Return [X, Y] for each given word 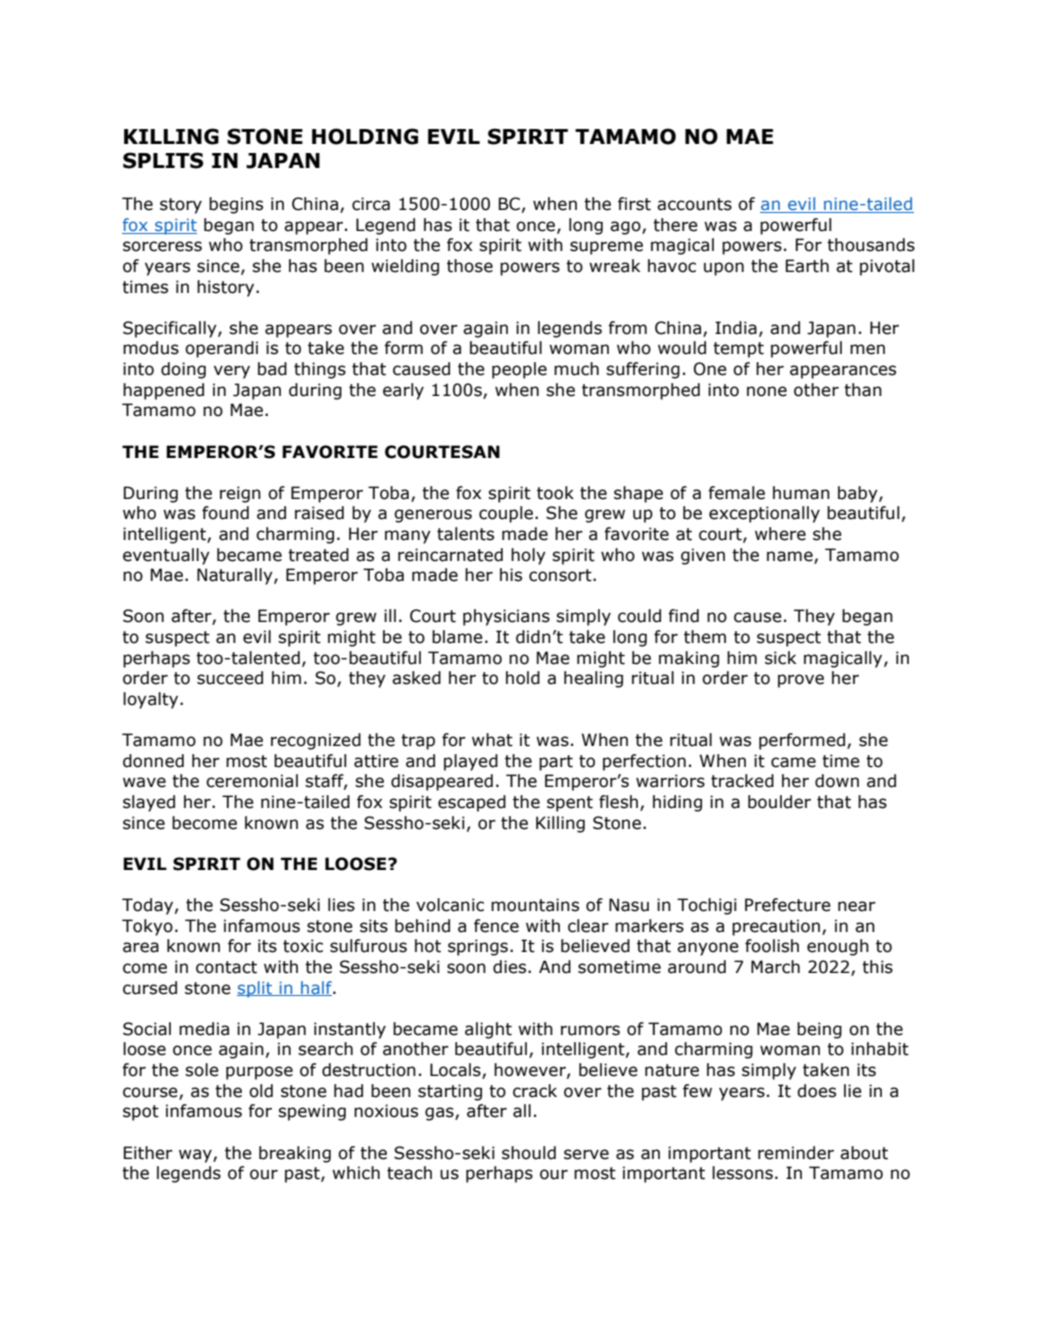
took [555, 493]
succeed [230, 678]
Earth [807, 266]
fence [496, 926]
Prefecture [788, 905]
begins [236, 205]
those [470, 266]
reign [240, 494]
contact [226, 967]
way [196, 1156]
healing [593, 679]
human [801, 493]
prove [801, 681]
